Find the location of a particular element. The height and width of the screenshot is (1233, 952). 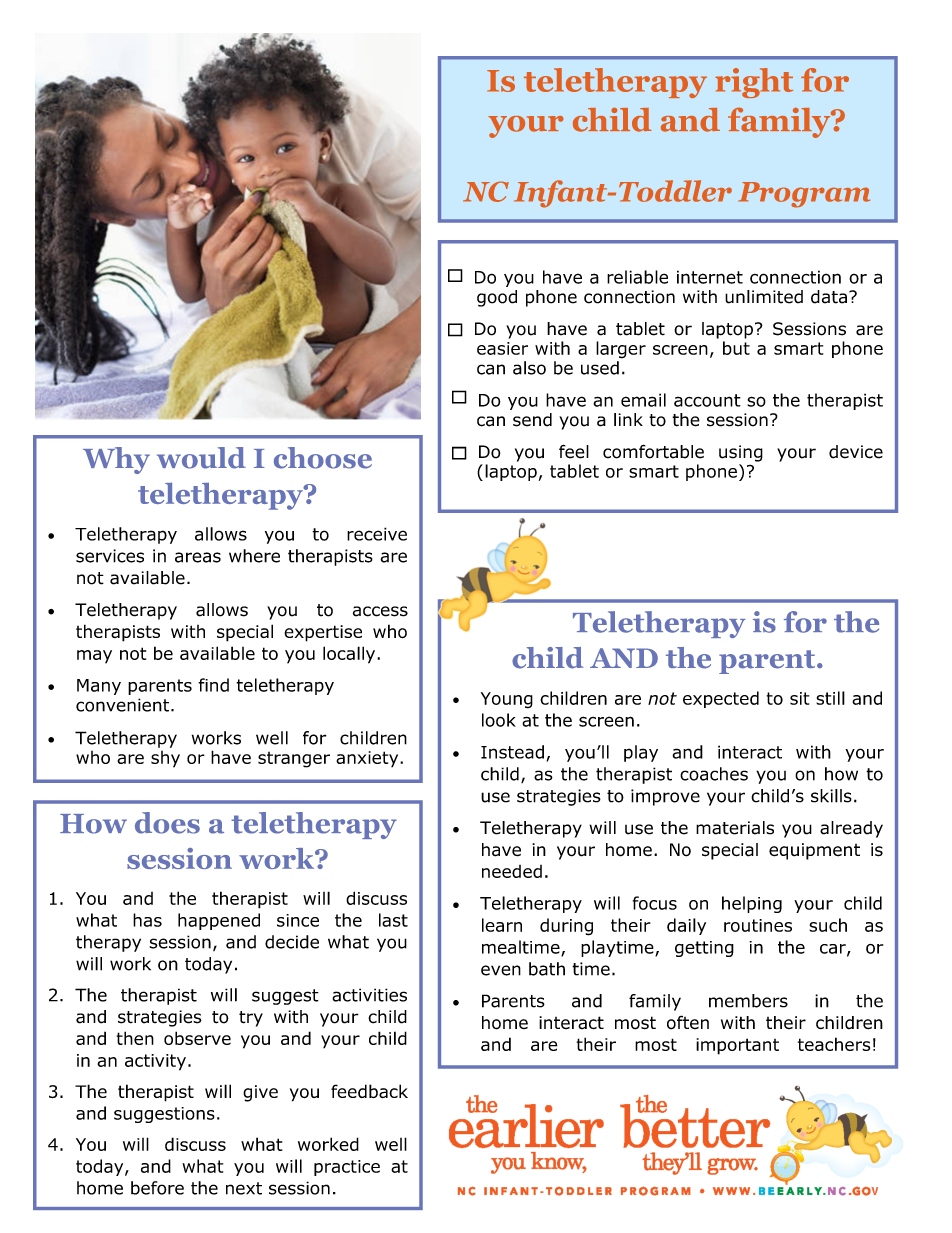

right is located at coordinates (754, 83).
